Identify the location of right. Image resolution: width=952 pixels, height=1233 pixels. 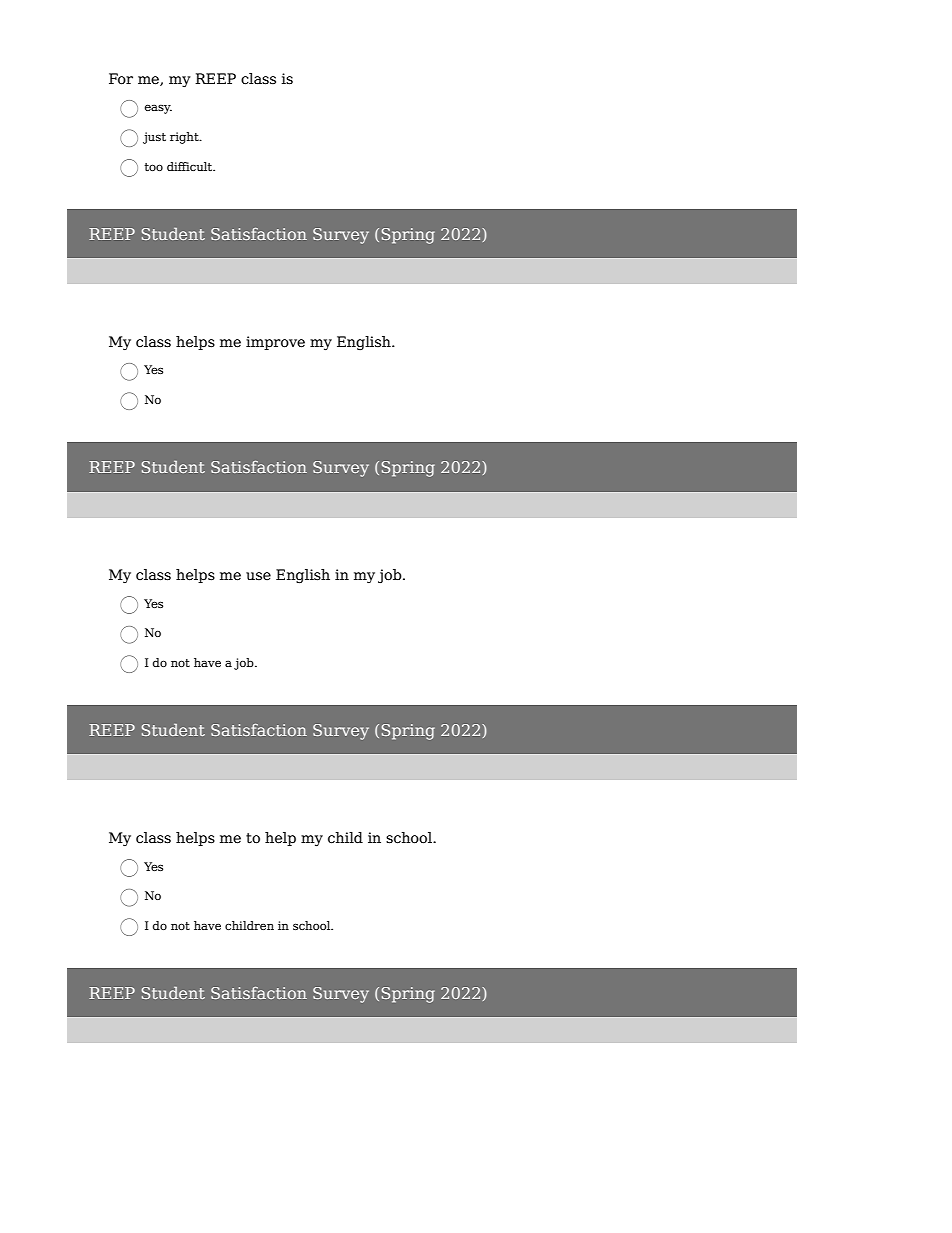
(185, 138).
